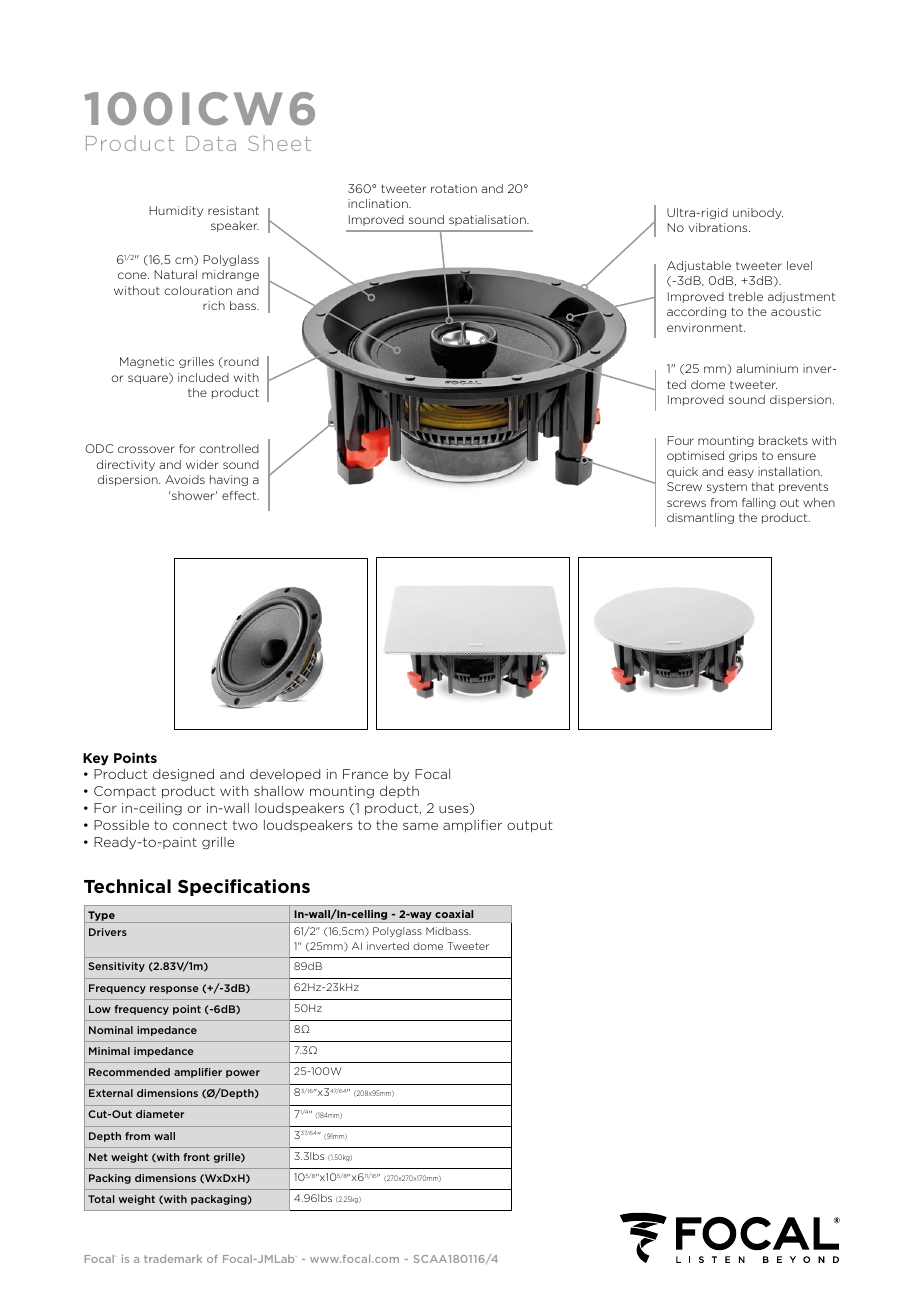  Describe the element at coordinates (700, 518) in the screenshot. I see `dismantling` at that location.
